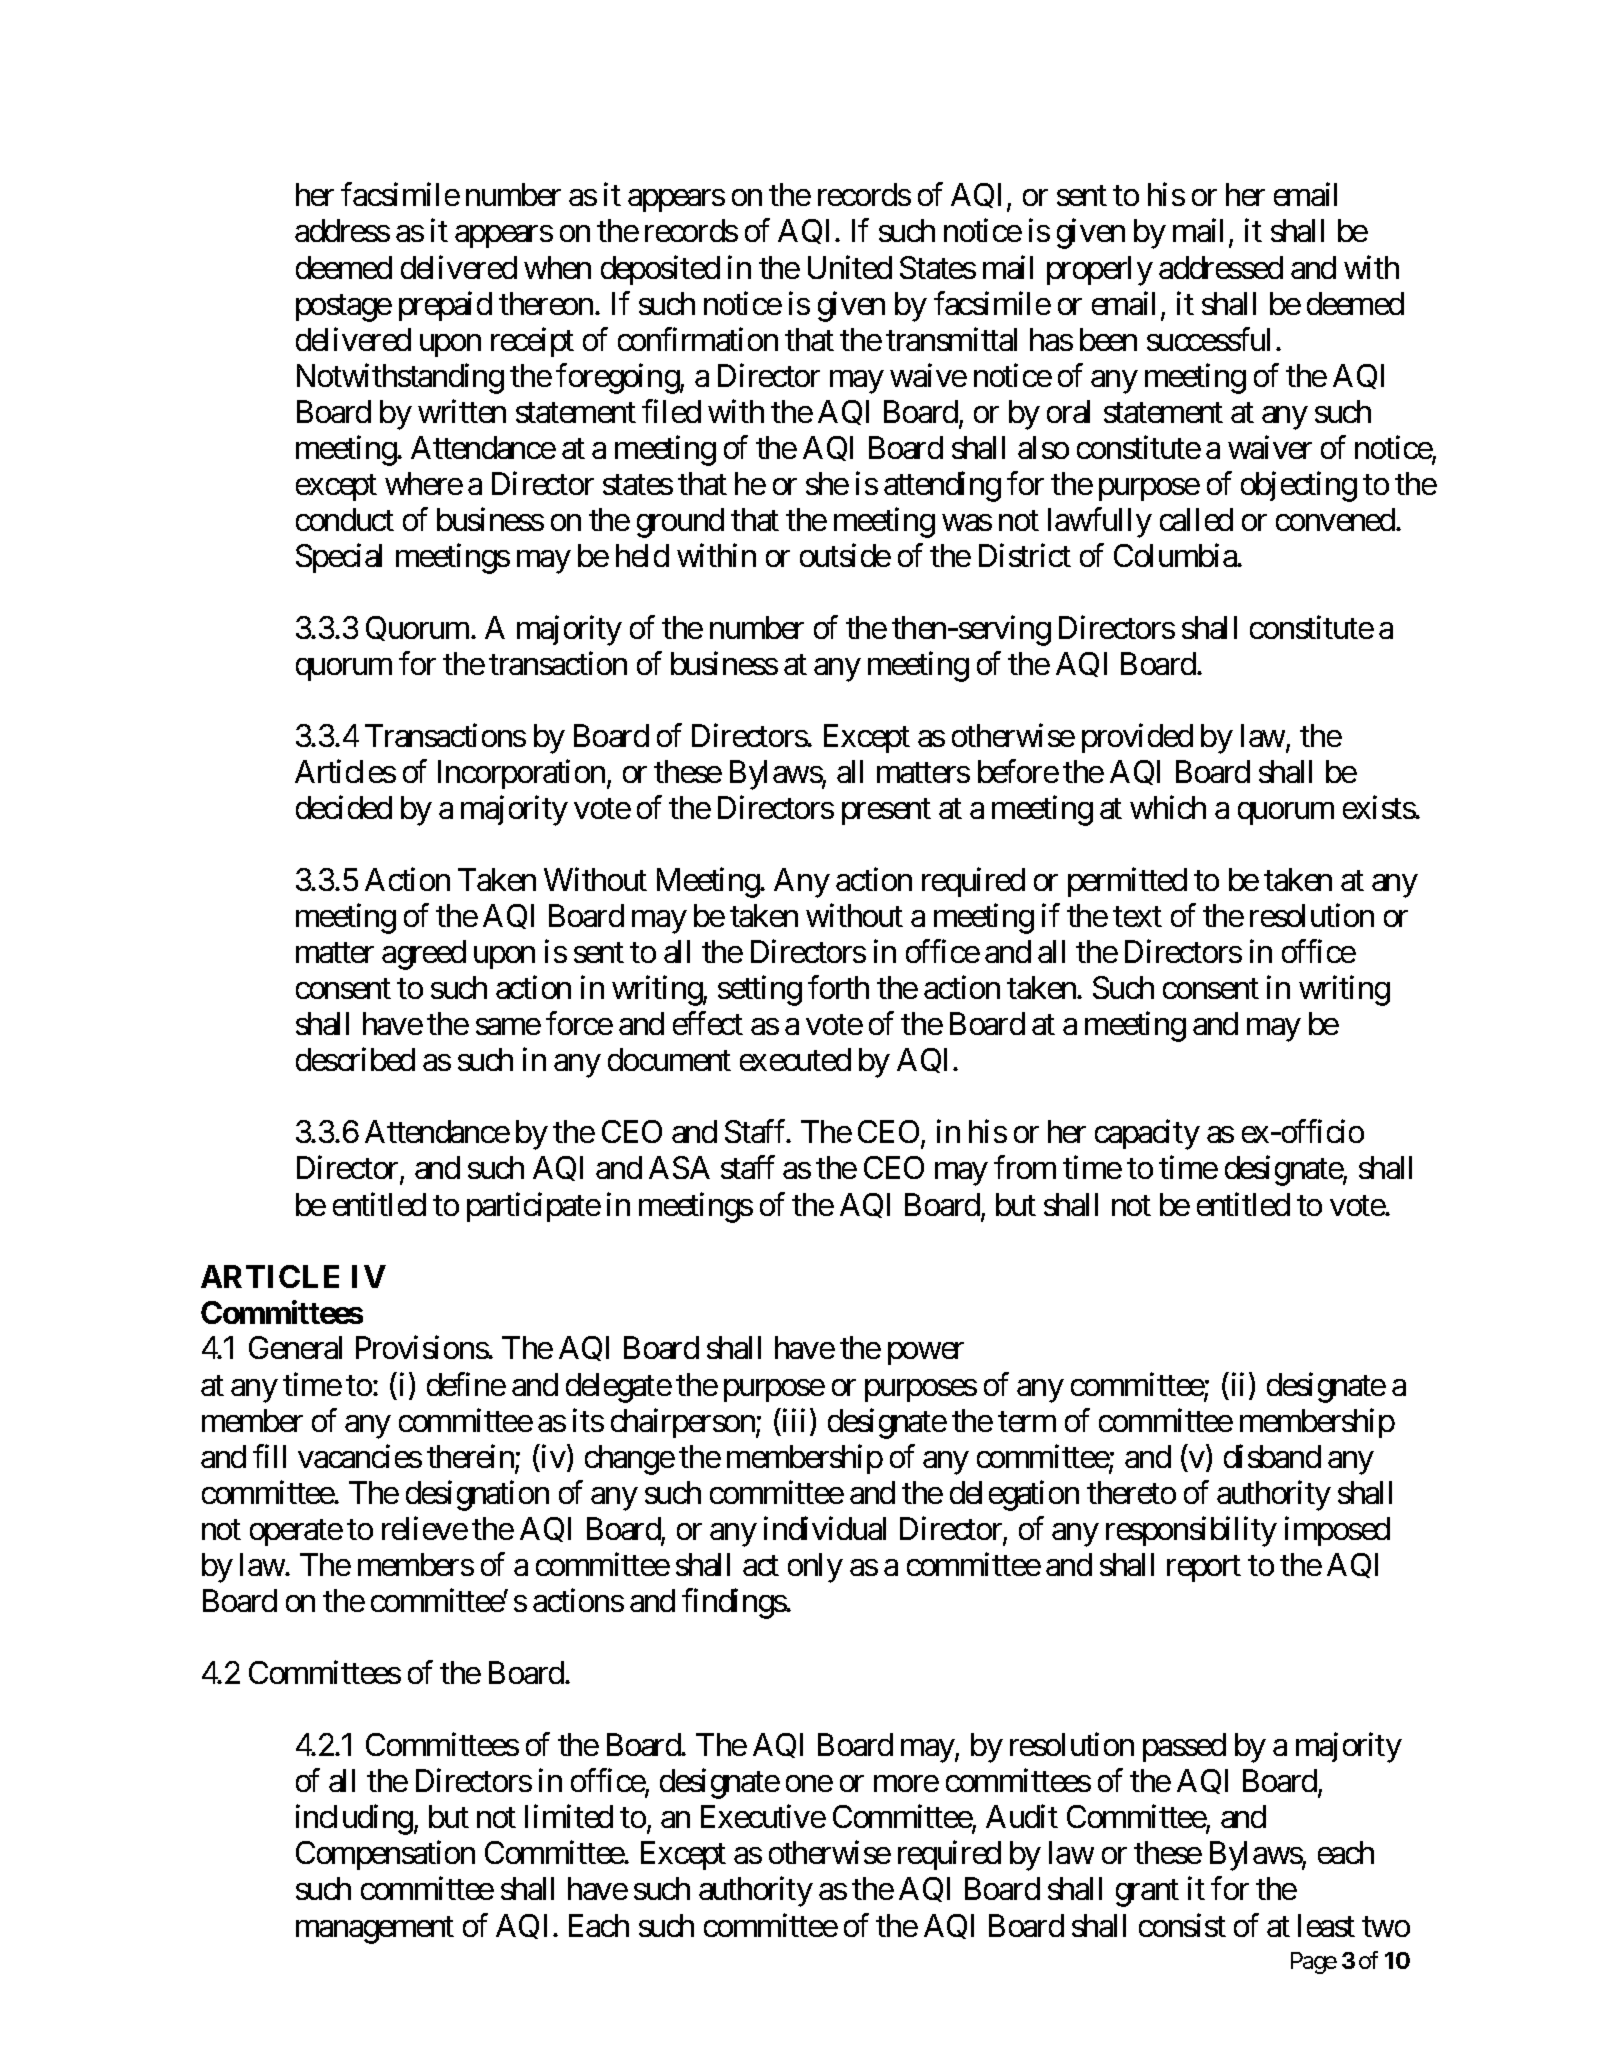 This screenshot has width=1598, height=2069. What do you see at coordinates (445, 306) in the screenshot?
I see `prepaid` at bounding box center [445, 306].
